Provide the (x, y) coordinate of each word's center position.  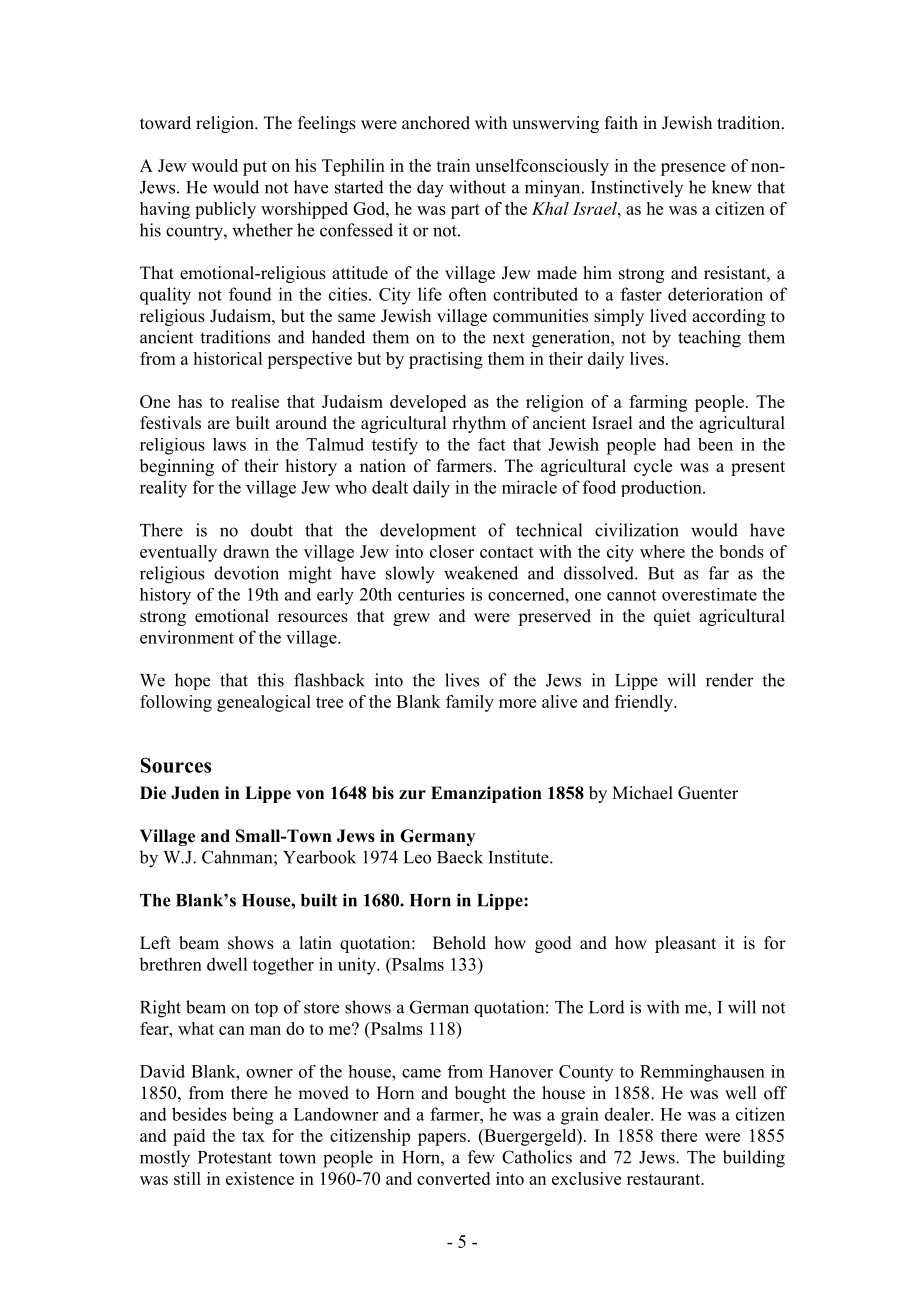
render (730, 680)
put (255, 168)
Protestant (235, 1157)
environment (187, 637)
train (453, 165)
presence (693, 169)
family (470, 703)
